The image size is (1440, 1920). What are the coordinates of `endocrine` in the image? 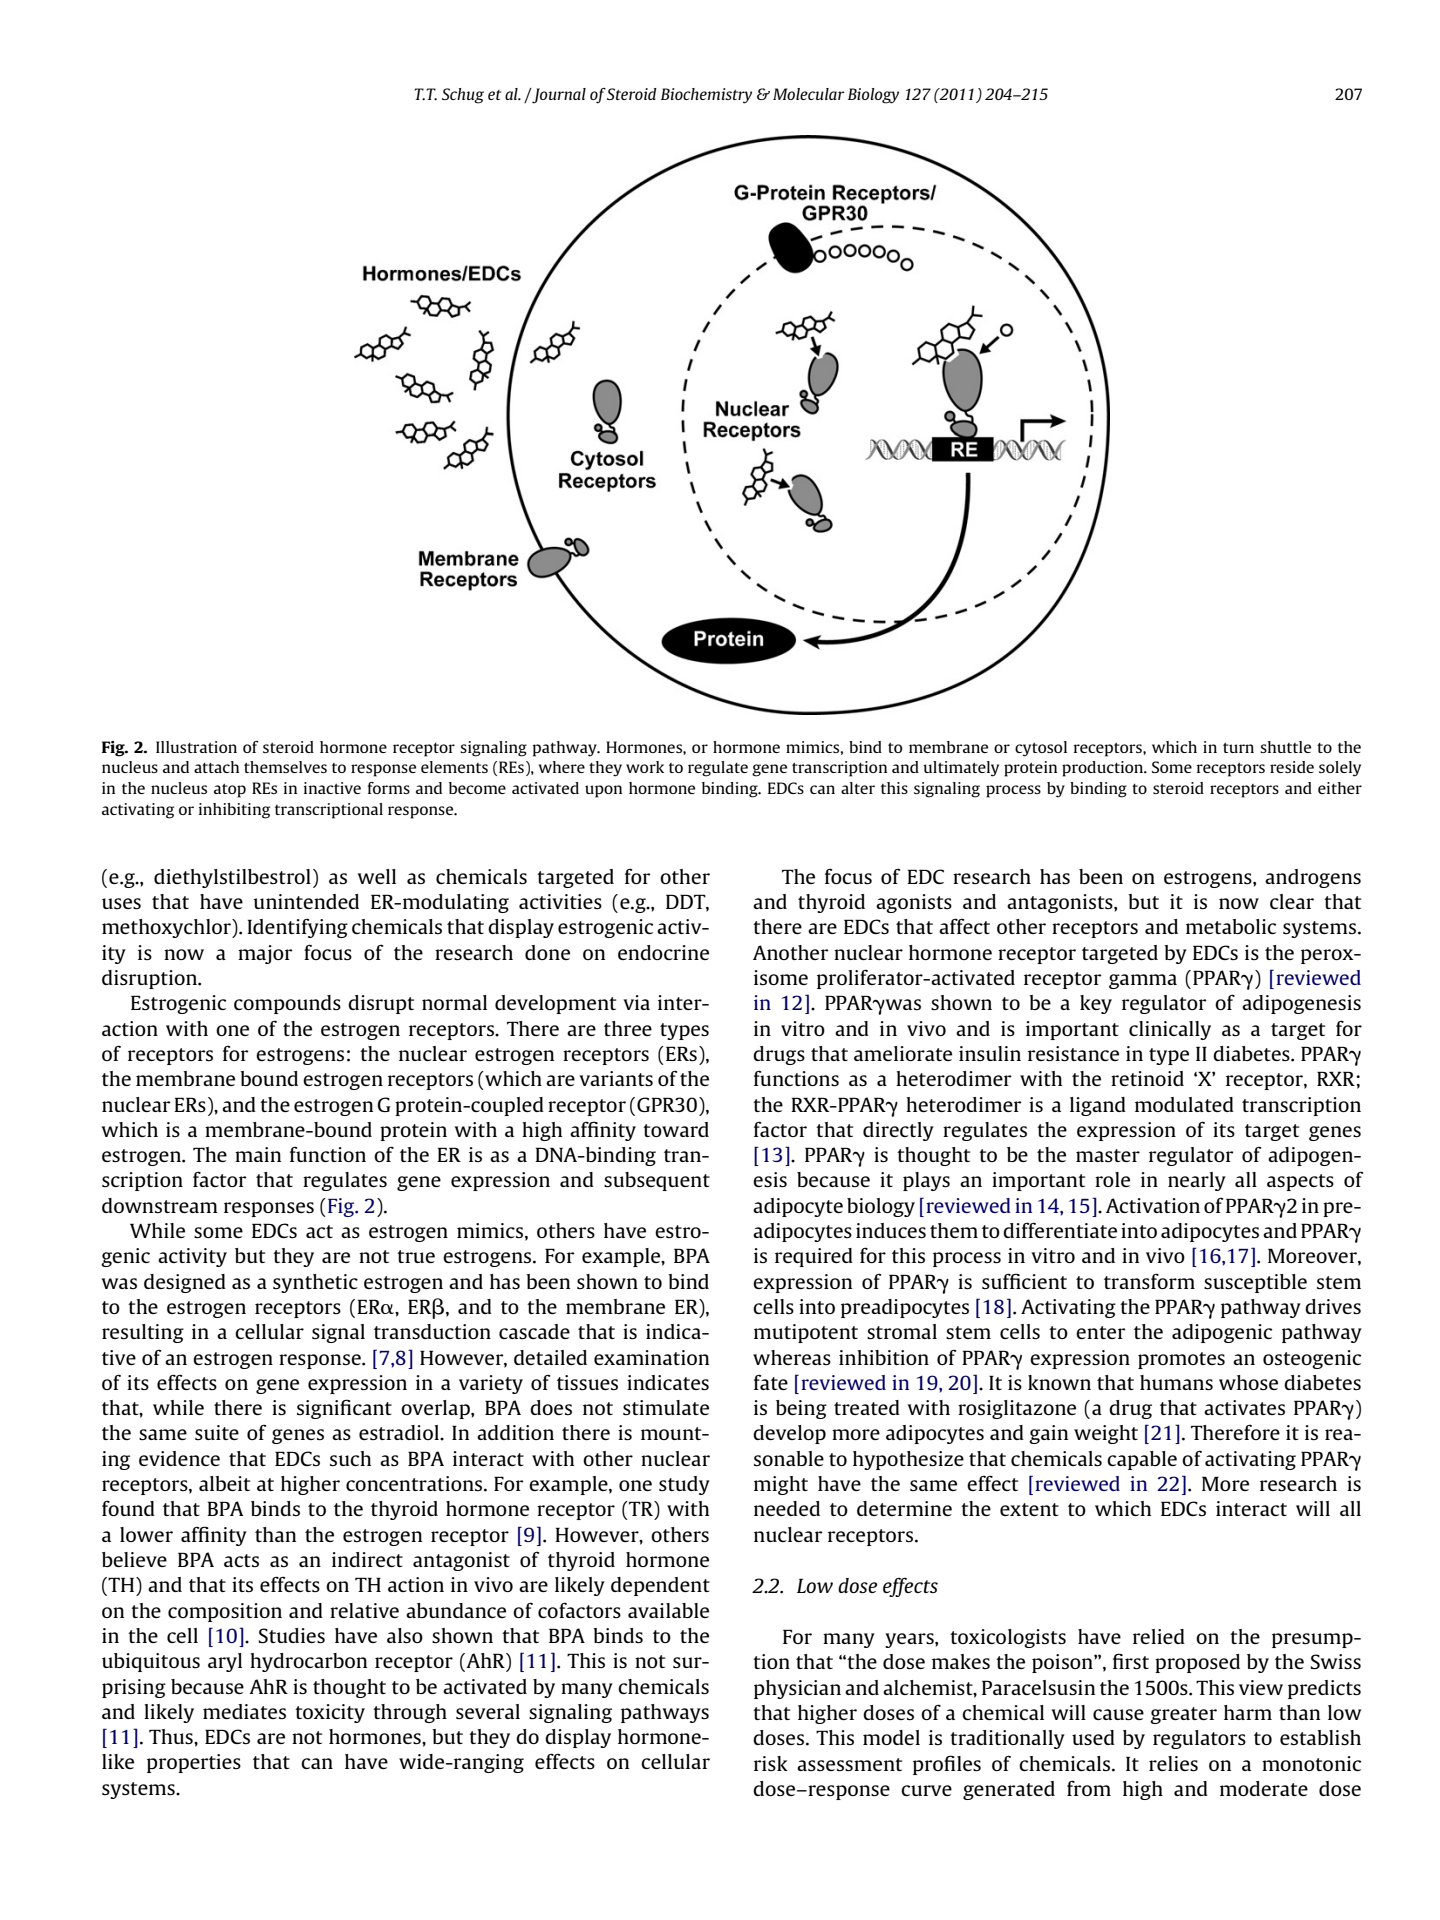 It's located at (663, 952).
